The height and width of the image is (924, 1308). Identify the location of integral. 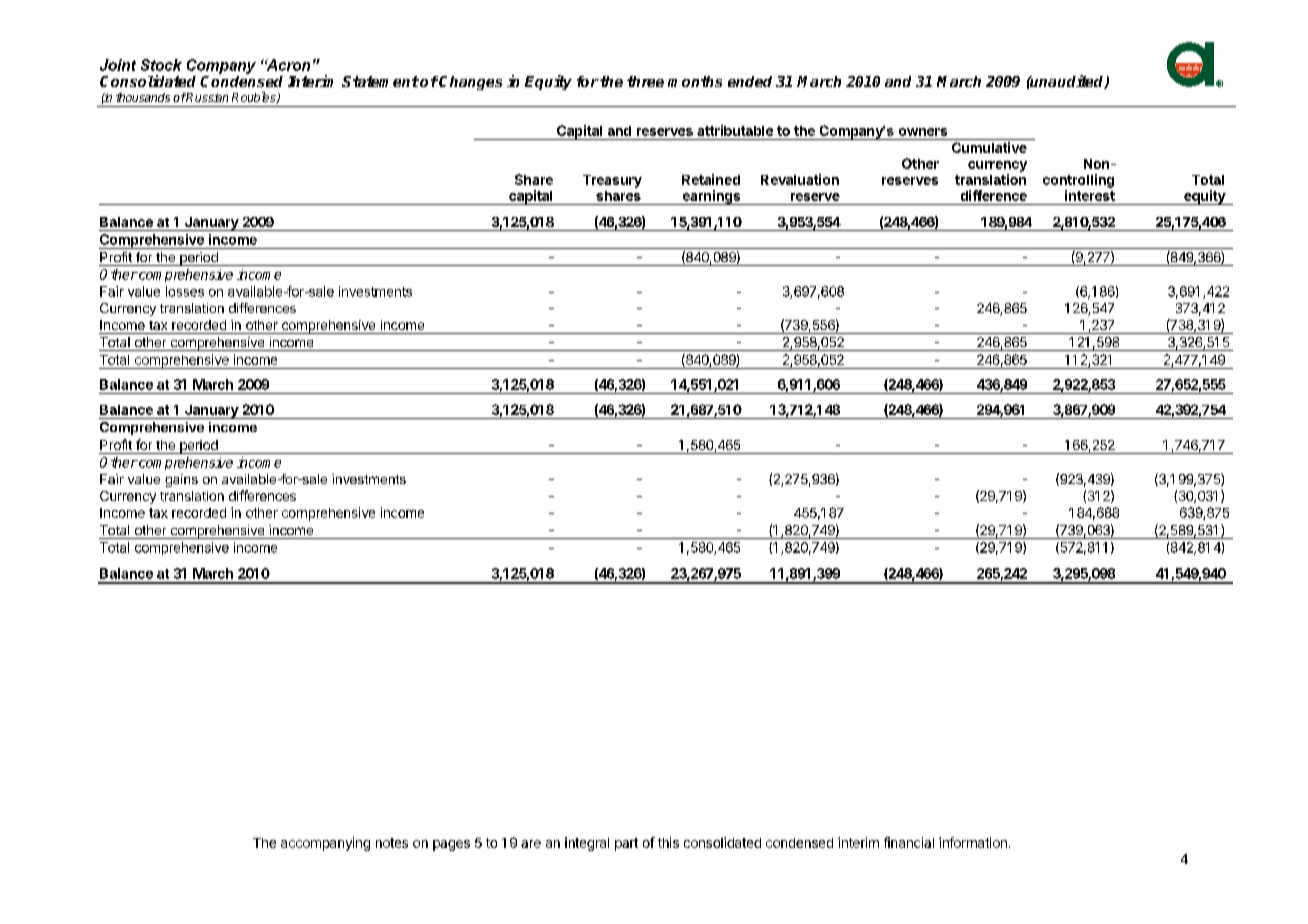
(587, 844).
